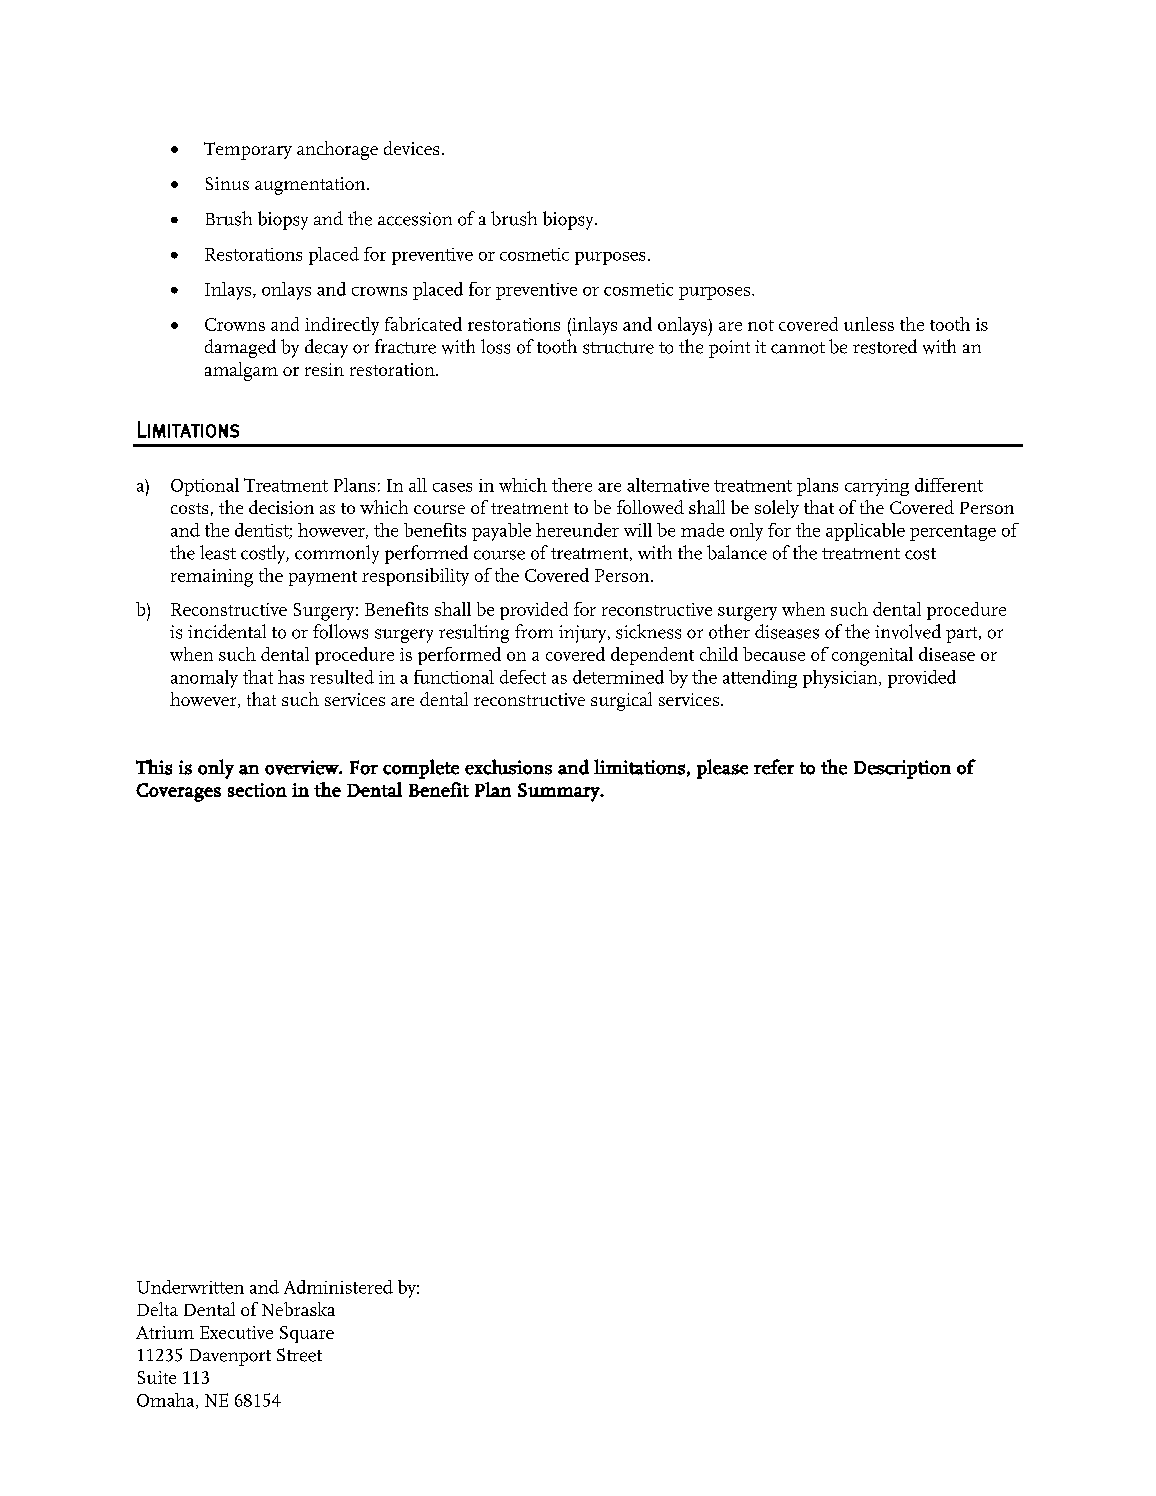  I want to click on Davenport, so click(230, 1357).
